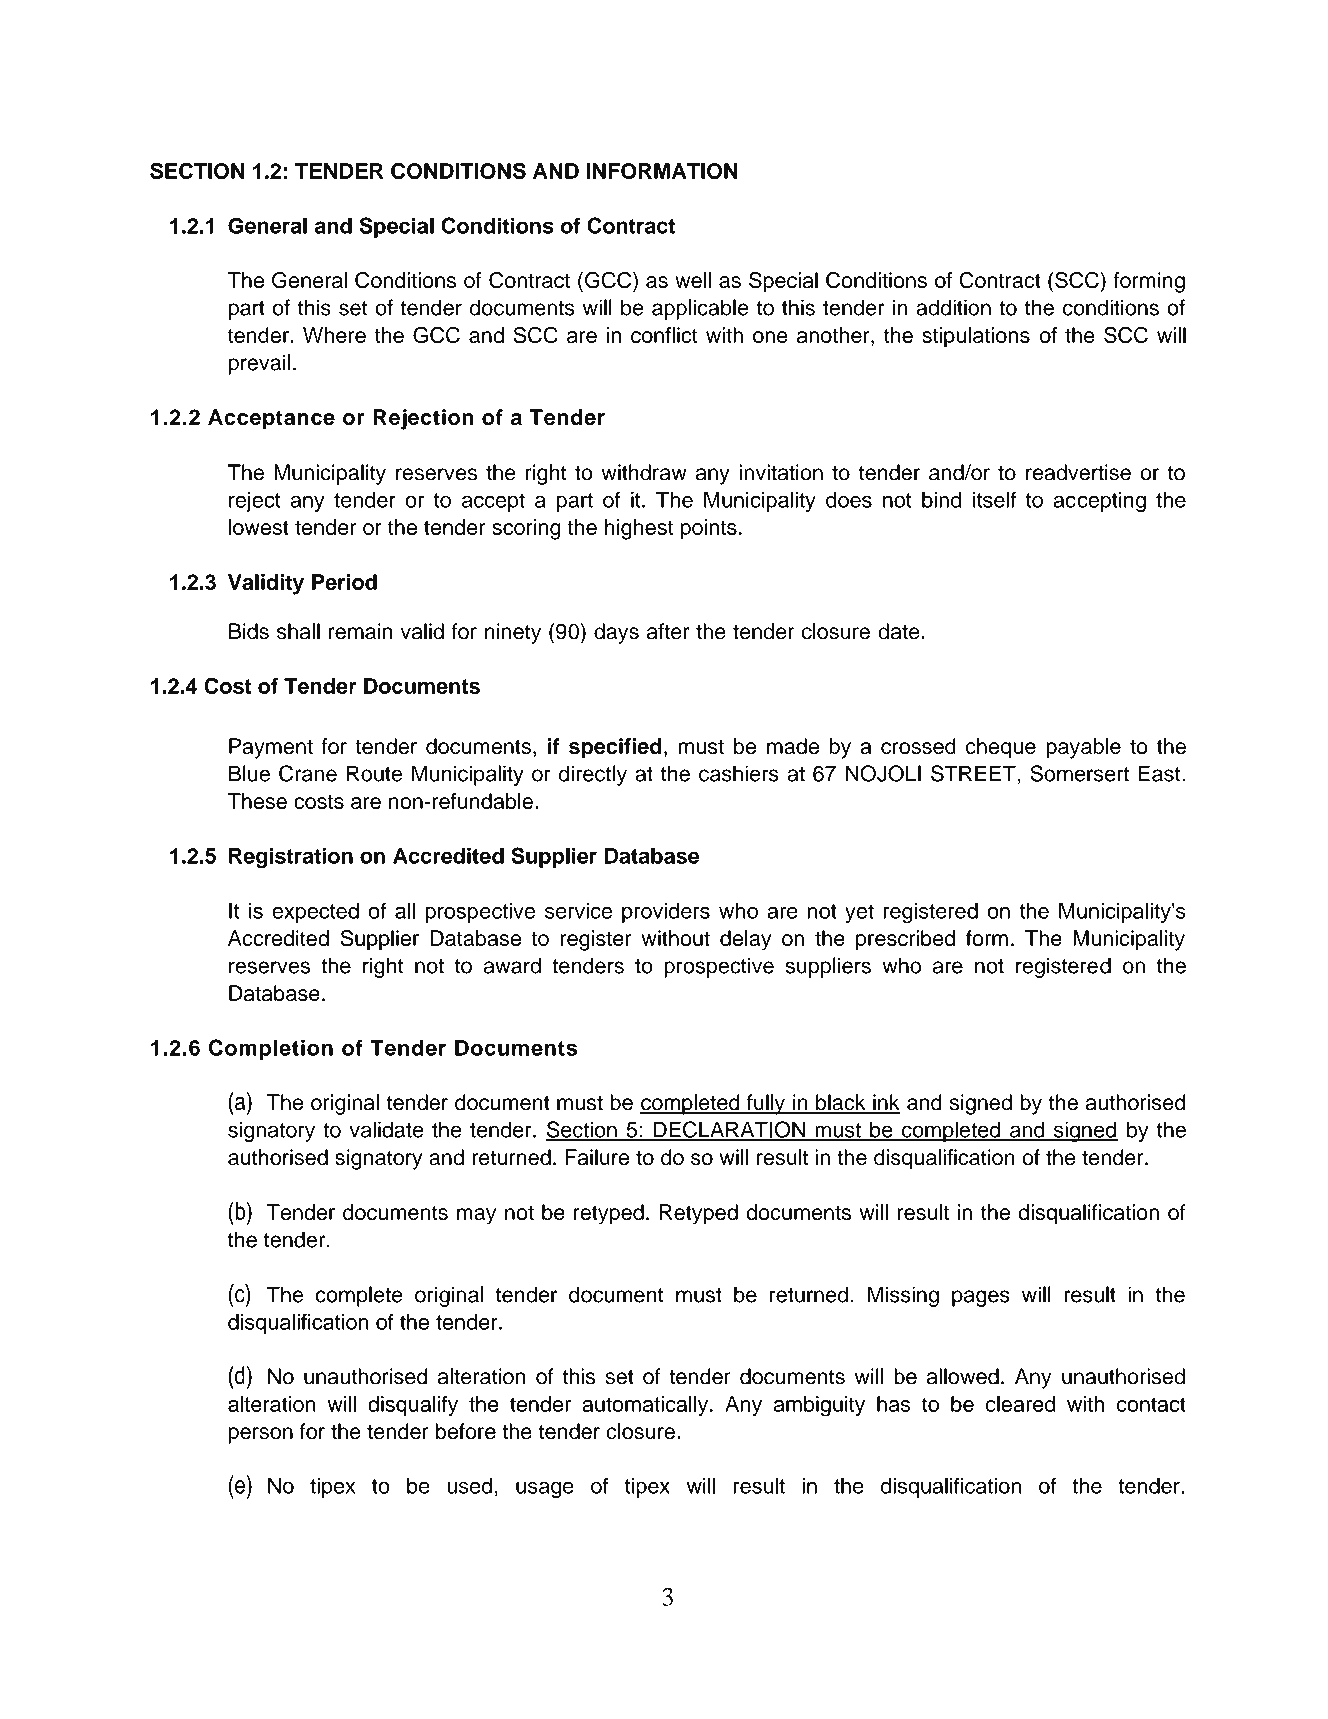 This document has width=1328, height=1719. What do you see at coordinates (905, 940) in the document?
I see `prescribed` at bounding box center [905, 940].
